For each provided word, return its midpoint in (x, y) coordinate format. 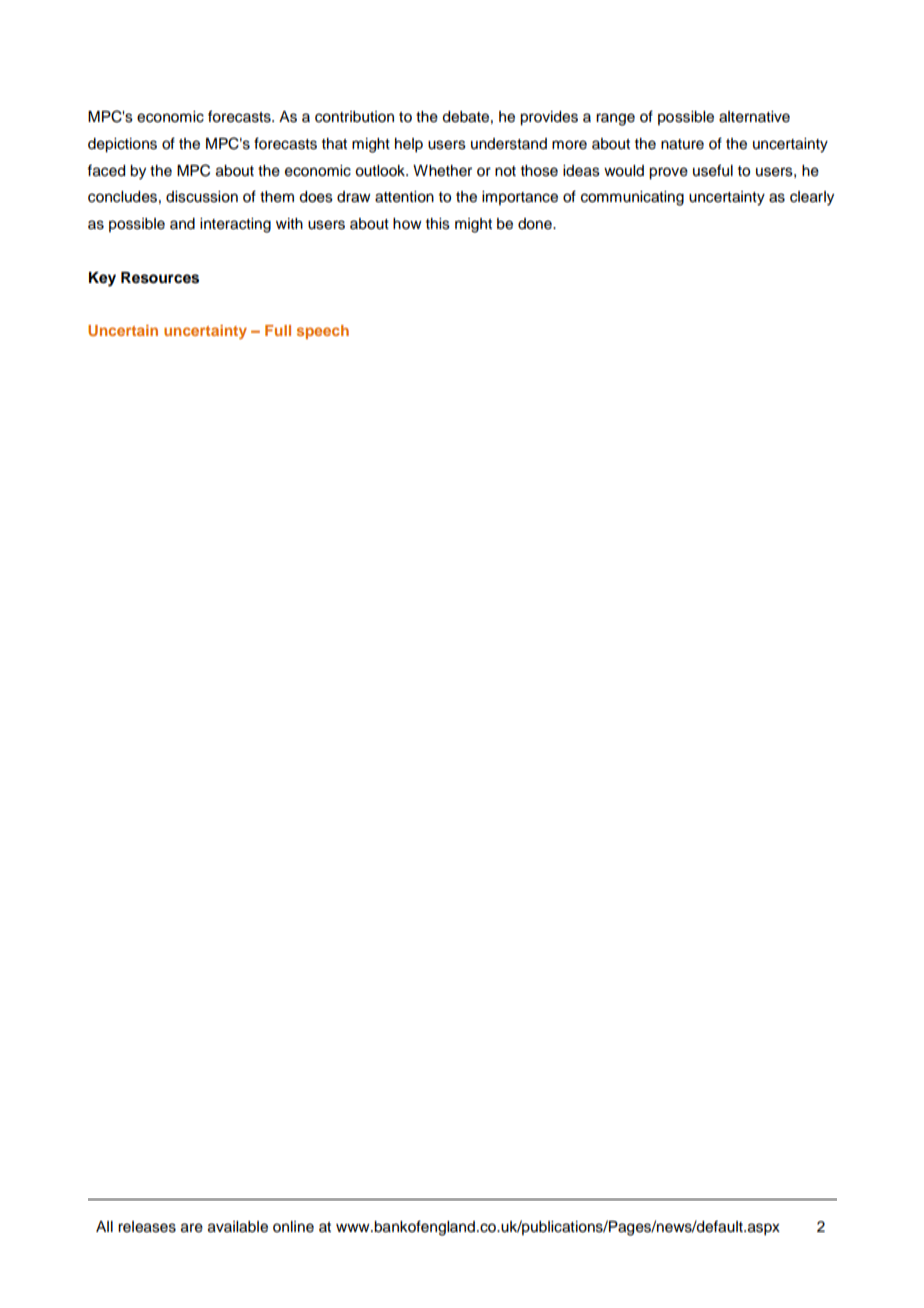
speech (323, 332)
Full (278, 330)
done (536, 224)
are (192, 1228)
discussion (202, 197)
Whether (442, 171)
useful (713, 170)
